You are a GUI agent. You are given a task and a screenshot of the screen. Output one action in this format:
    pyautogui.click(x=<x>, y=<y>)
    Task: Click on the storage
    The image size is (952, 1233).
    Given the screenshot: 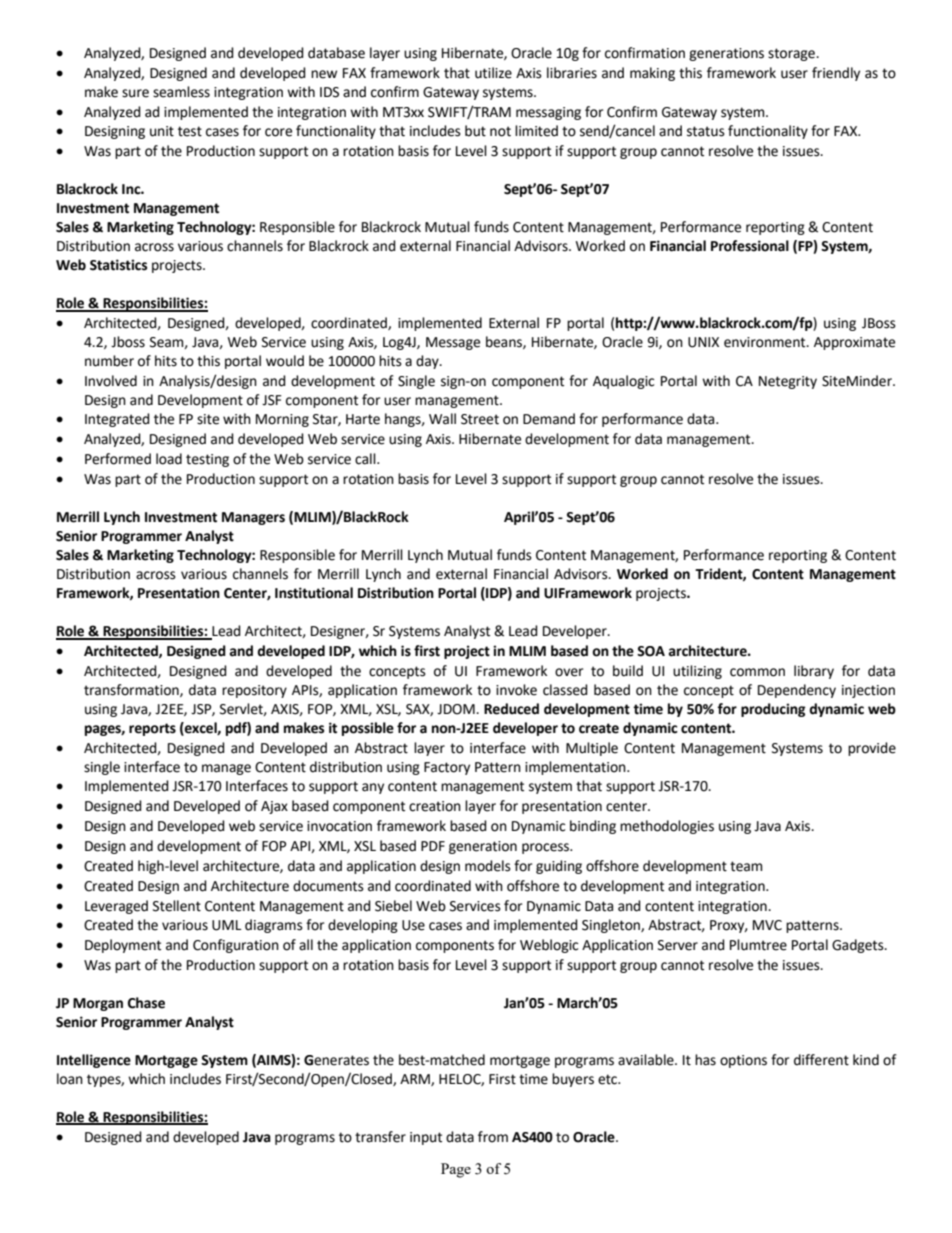 What is the action you would take?
    pyautogui.click(x=792, y=54)
